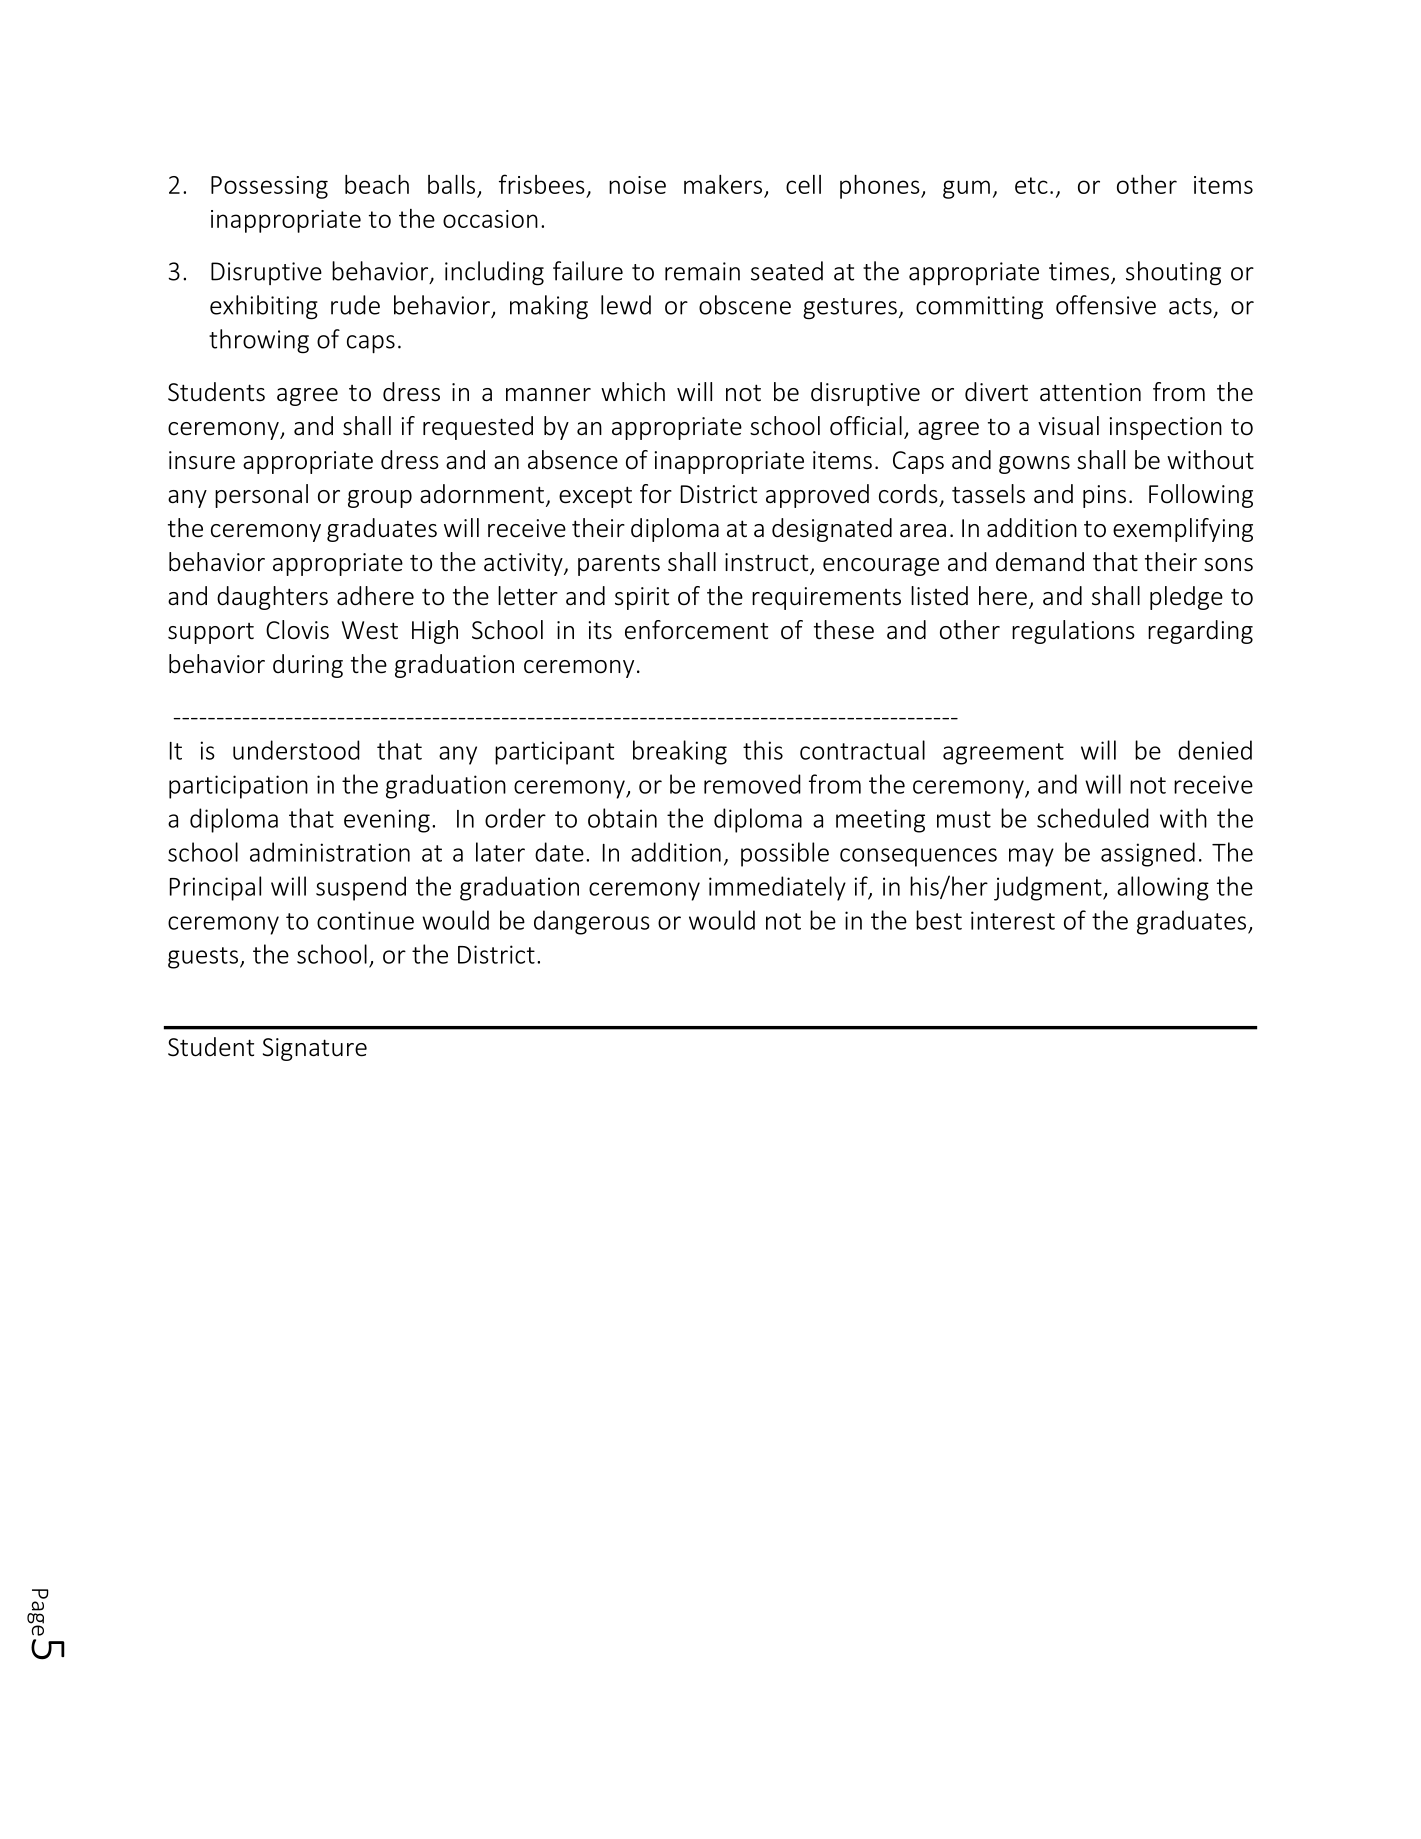 This image has width=1421, height=1839. What do you see at coordinates (680, 752) in the image?
I see `breaking` at bounding box center [680, 752].
